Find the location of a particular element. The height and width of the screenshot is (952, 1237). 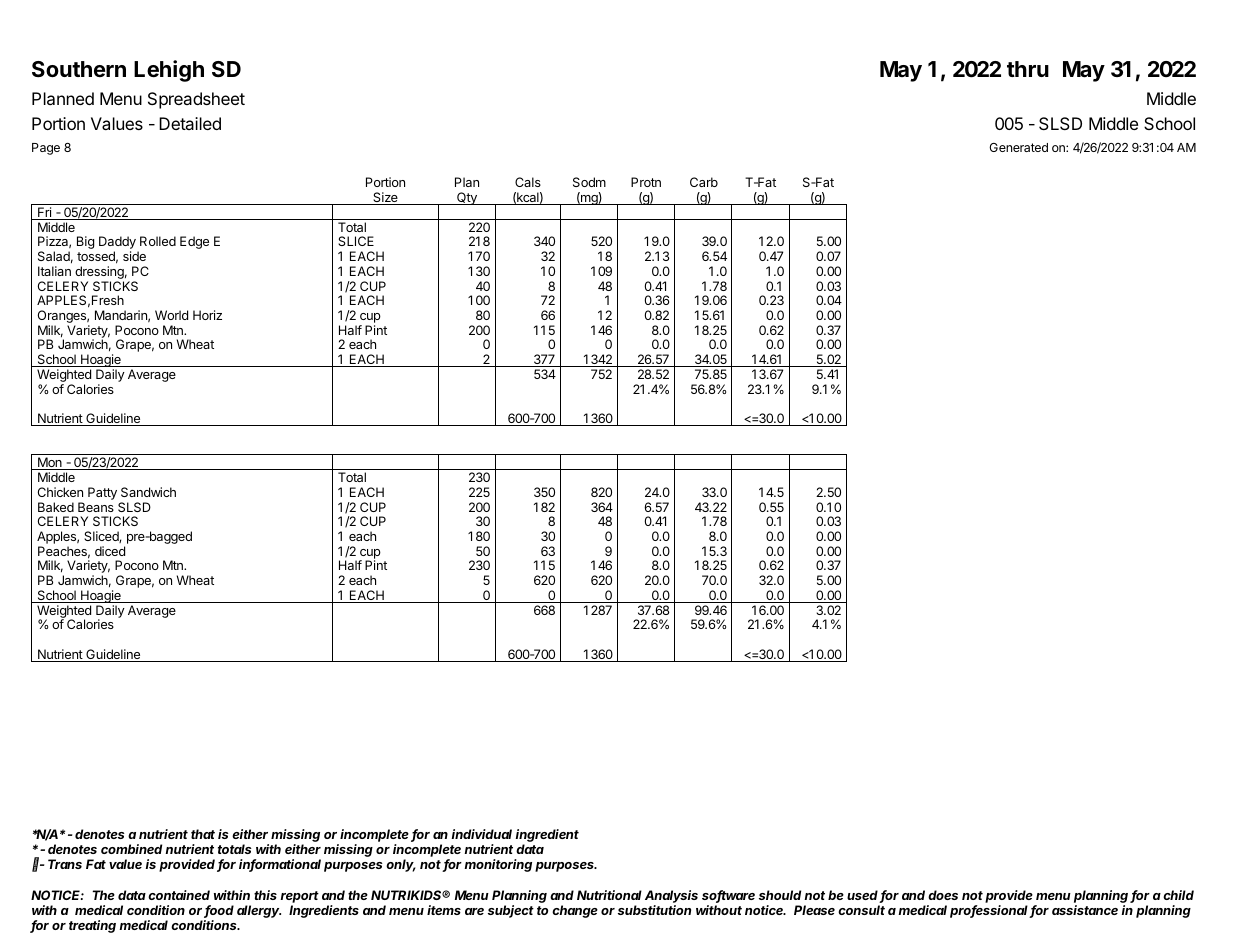

World is located at coordinates (171, 315).
